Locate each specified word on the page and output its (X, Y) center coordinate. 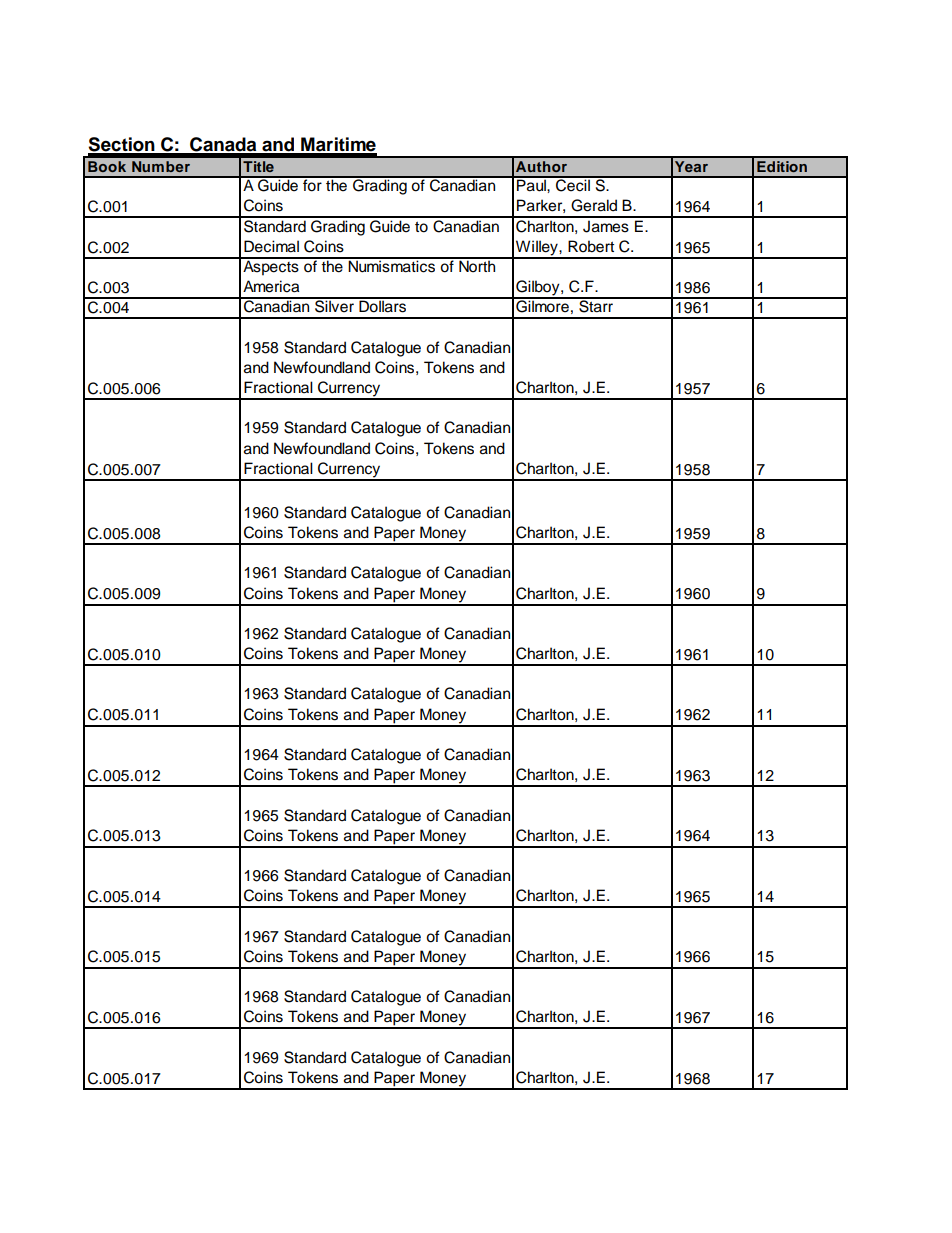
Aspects (271, 267)
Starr (596, 305)
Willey (537, 249)
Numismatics (392, 265)
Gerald (594, 205)
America (271, 286)
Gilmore (542, 305)
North (477, 265)
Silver (334, 305)
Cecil (573, 184)
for (312, 184)
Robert (591, 246)
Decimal (271, 246)
